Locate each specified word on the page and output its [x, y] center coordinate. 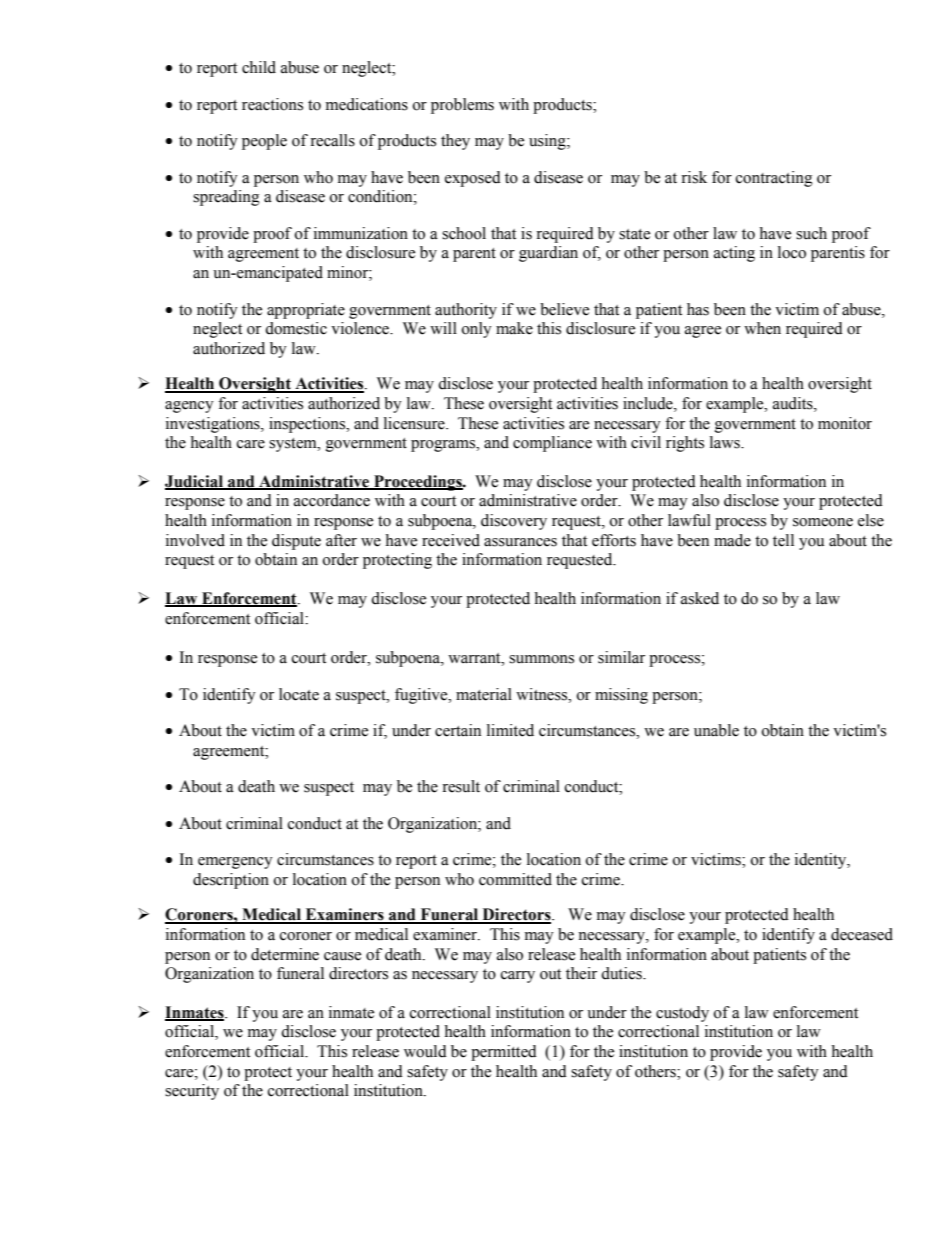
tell [783, 540]
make [514, 328]
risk [694, 177]
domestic [296, 328]
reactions [272, 104]
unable [716, 730]
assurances [520, 542]
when [762, 328]
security [192, 1092]
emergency [235, 863]
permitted [504, 1053]
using [548, 142]
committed [515, 879]
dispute [296, 542]
